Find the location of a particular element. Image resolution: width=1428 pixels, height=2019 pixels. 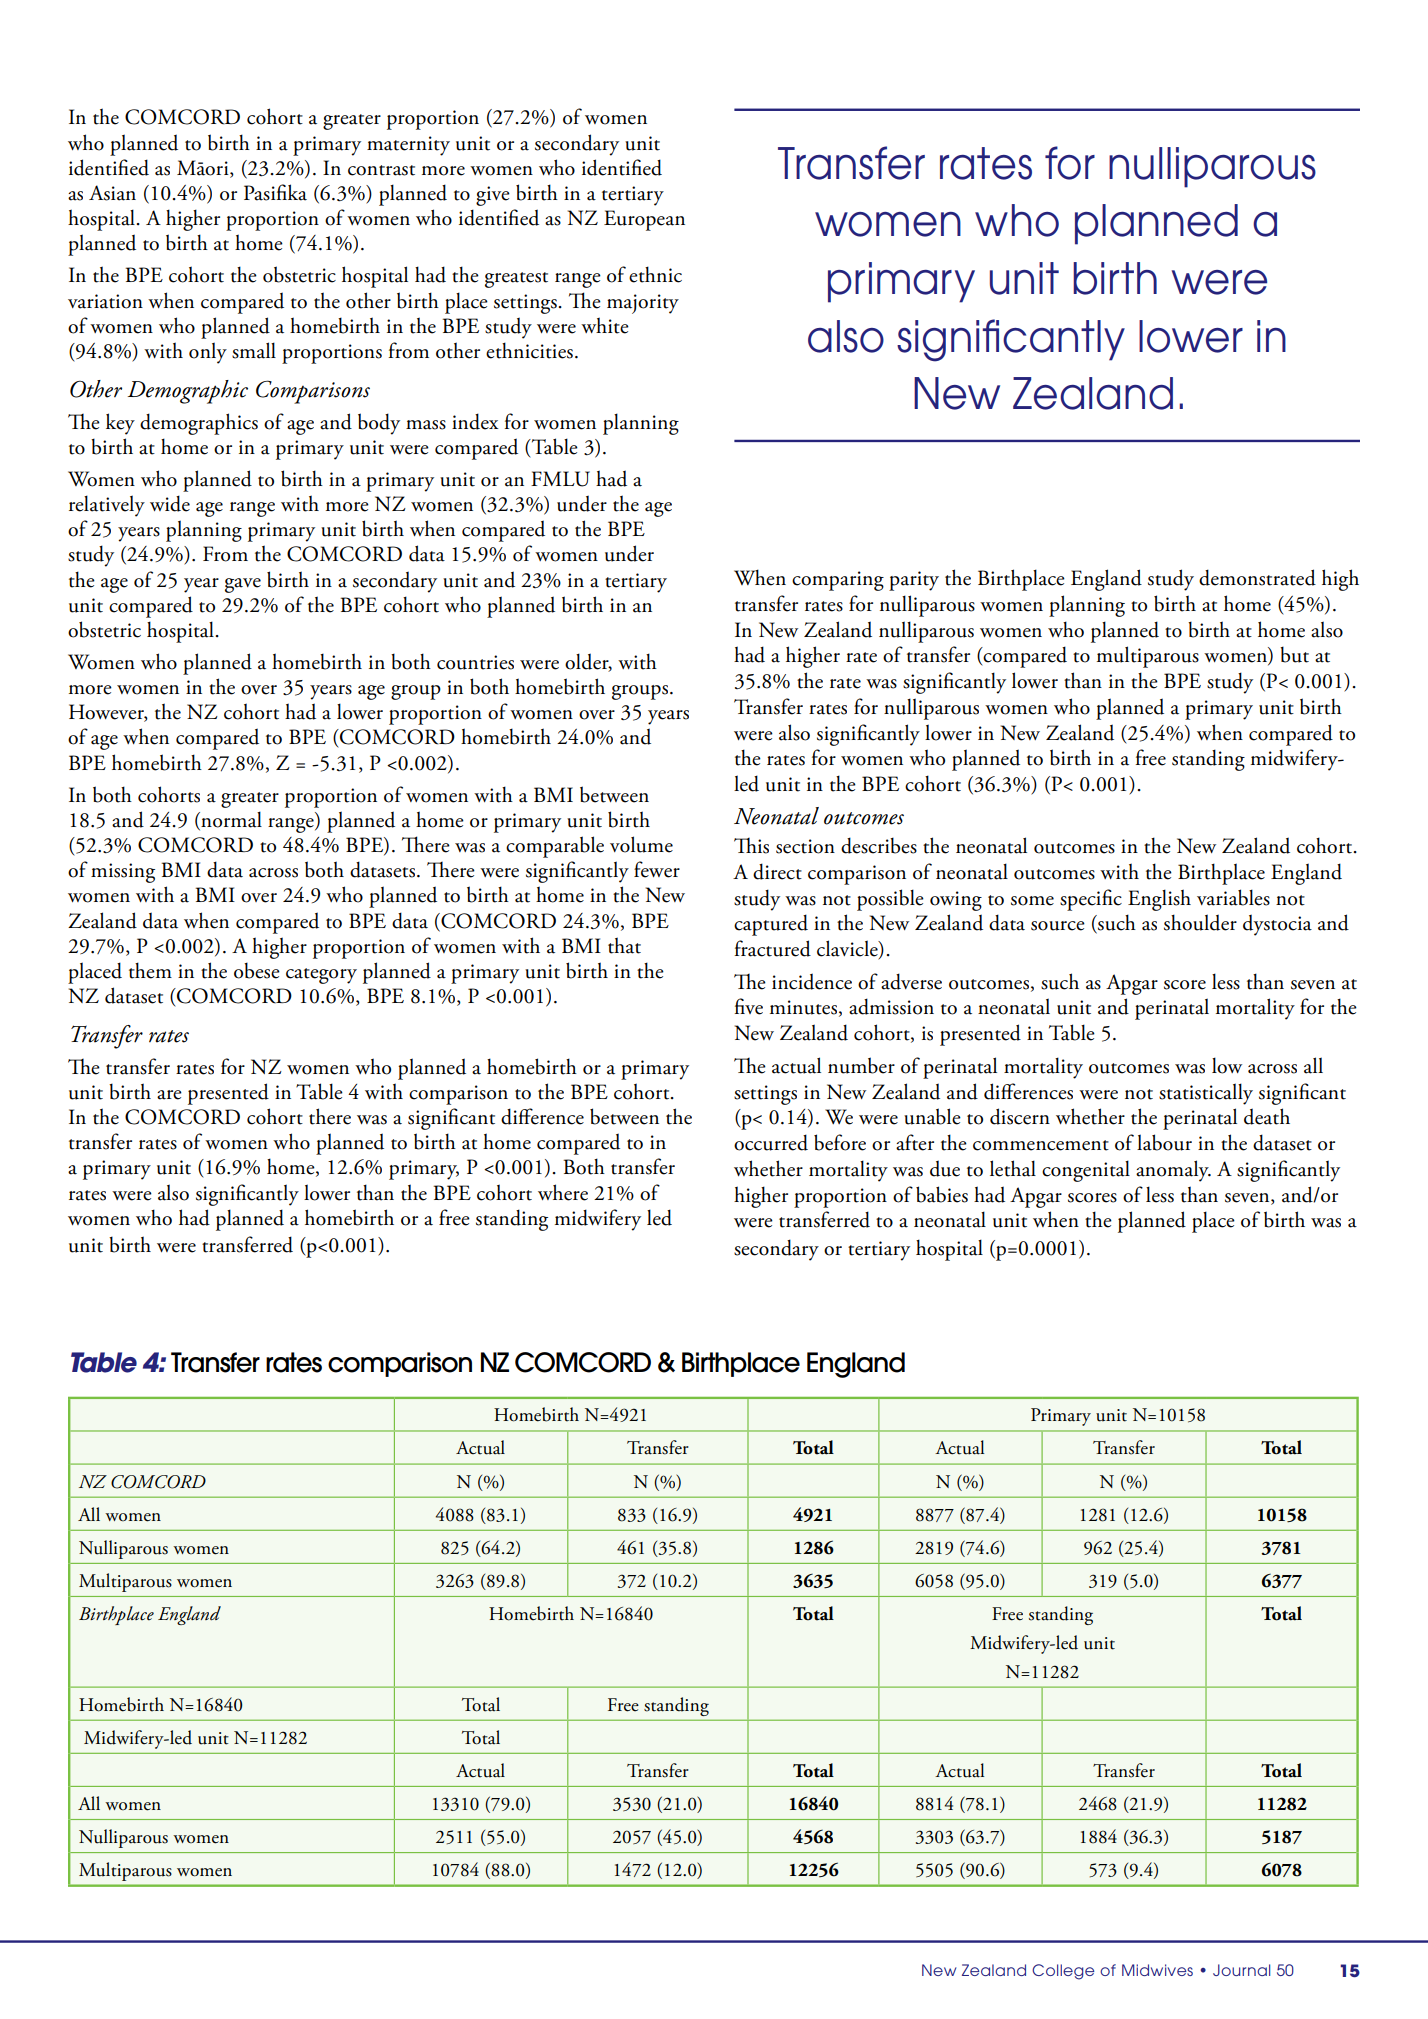

anomaly is located at coordinates (1173, 1171).
